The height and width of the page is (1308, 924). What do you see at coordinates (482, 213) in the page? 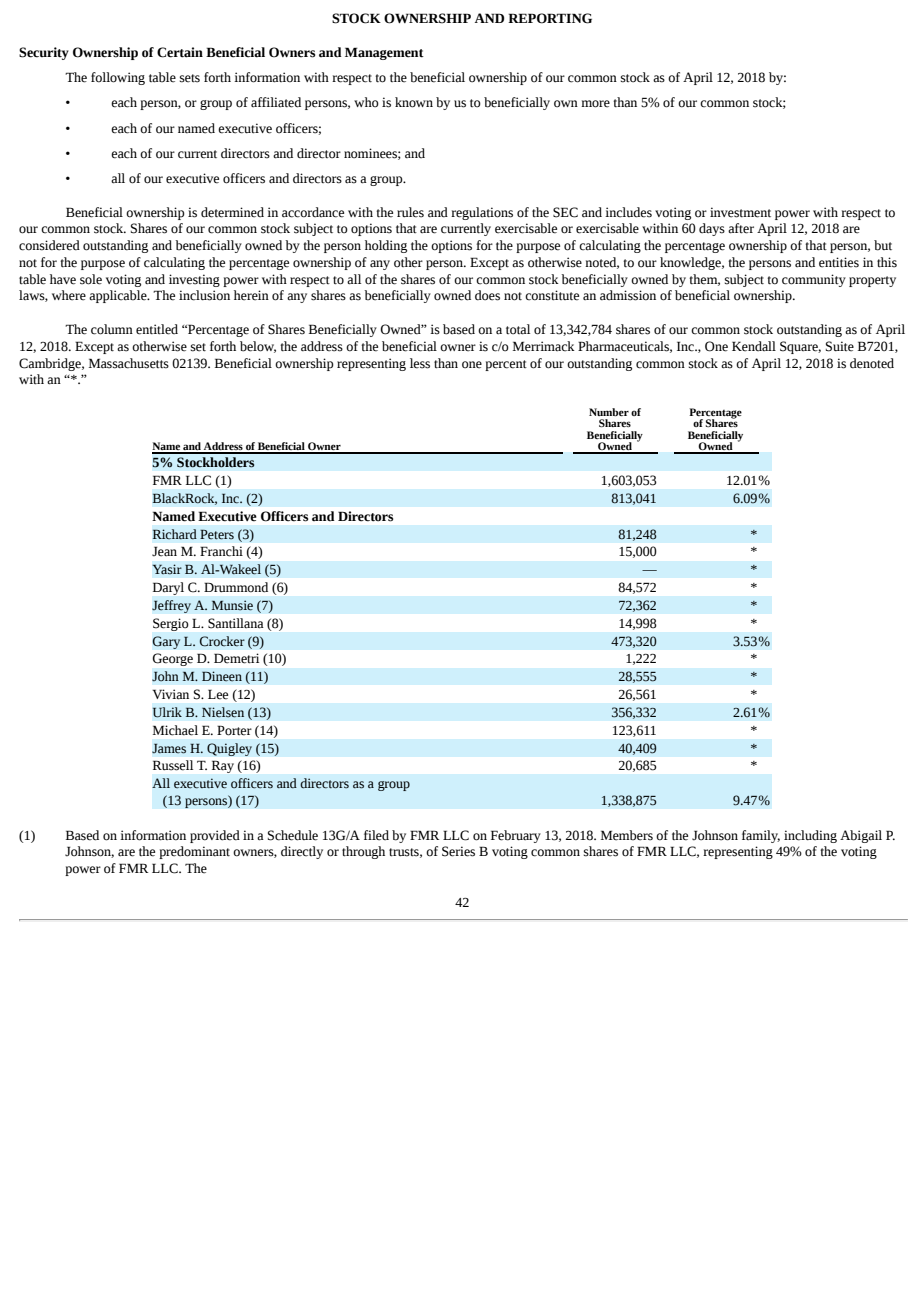
I see `regulations` at bounding box center [482, 213].
